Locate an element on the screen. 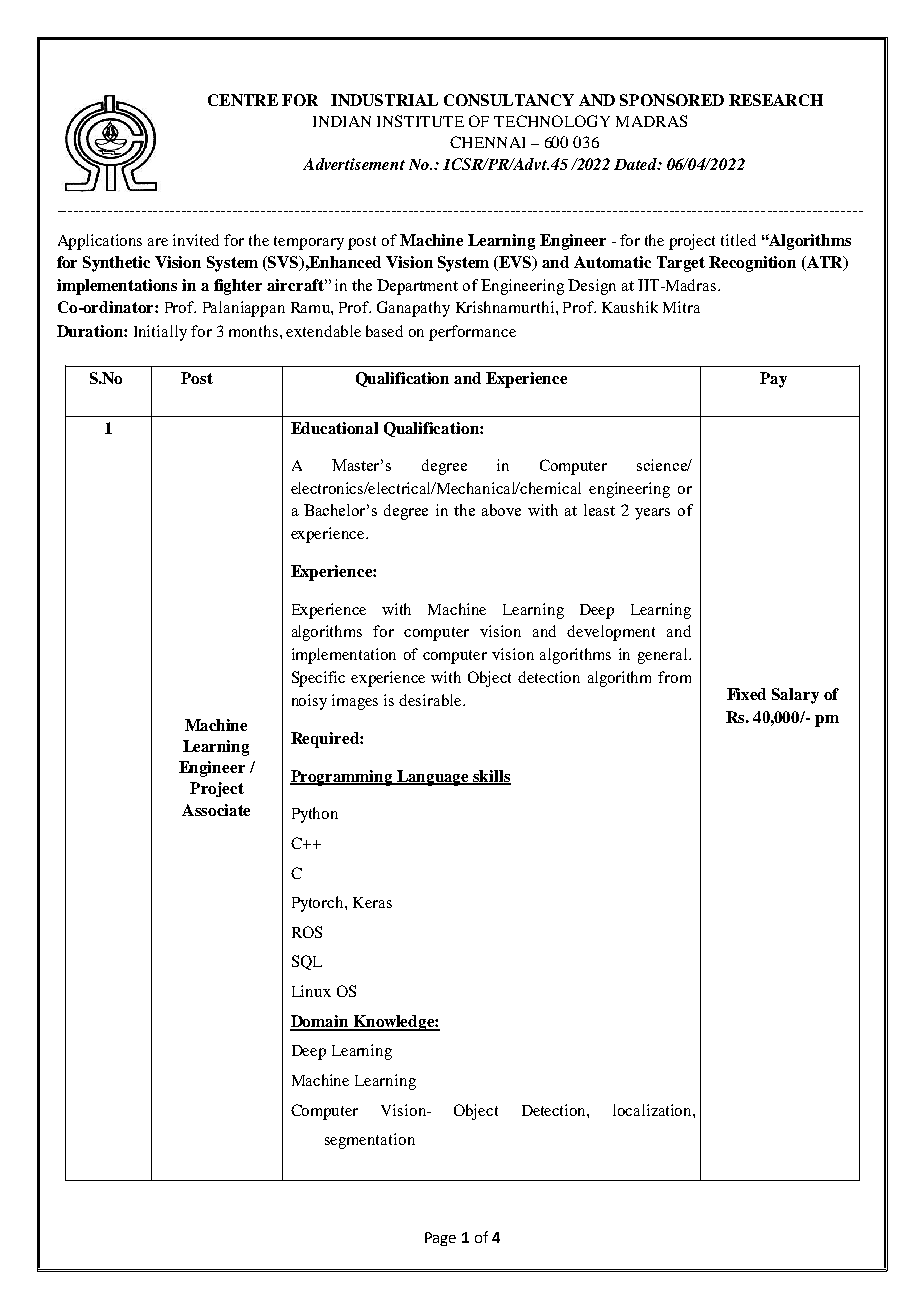 The image size is (924, 1308). RESEARCH is located at coordinates (776, 100).
